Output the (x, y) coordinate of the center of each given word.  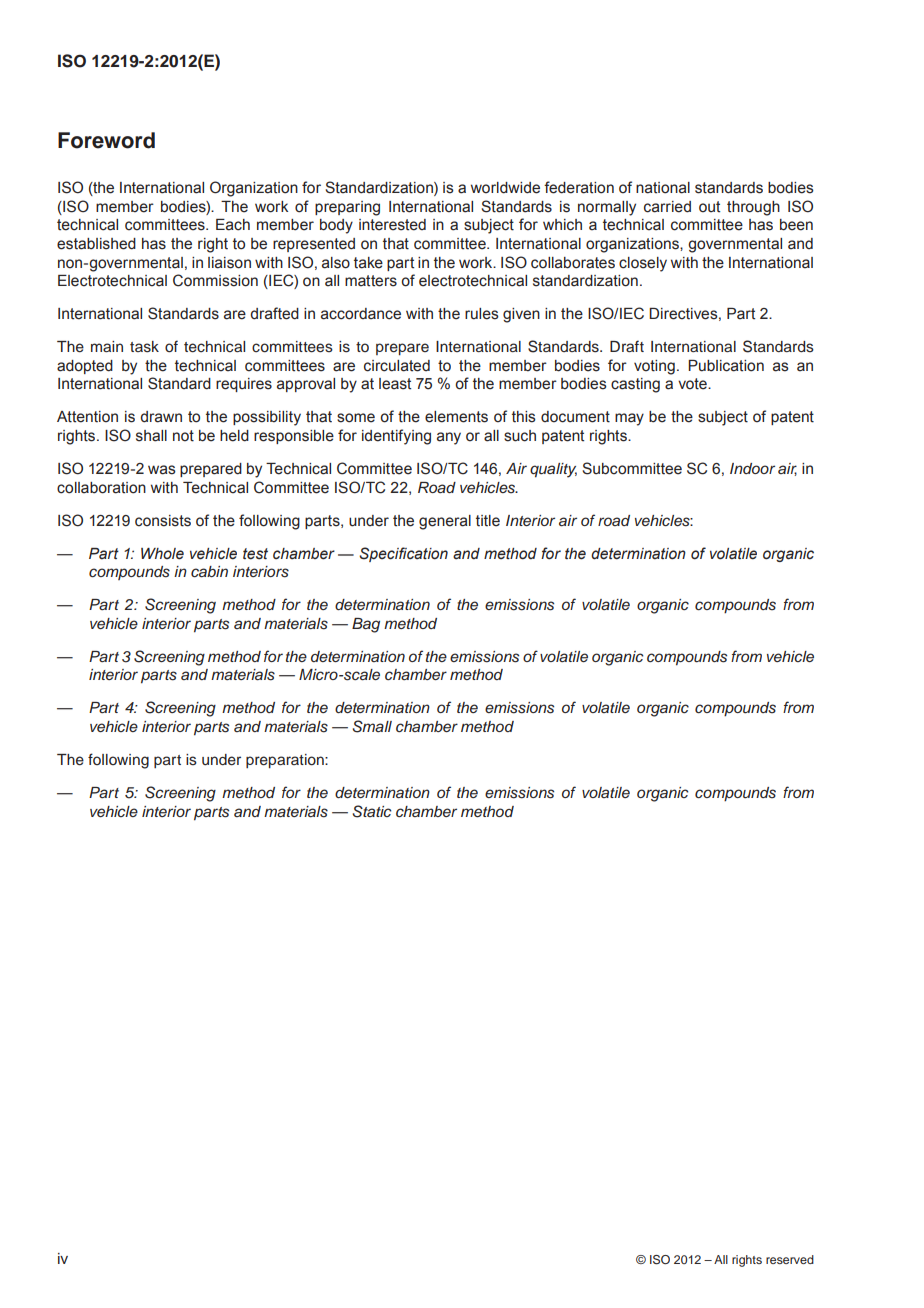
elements (456, 417)
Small (372, 726)
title (488, 521)
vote (693, 384)
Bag (366, 625)
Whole (162, 554)
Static (371, 811)
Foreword (106, 140)
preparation (286, 761)
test (255, 554)
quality (553, 470)
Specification (403, 554)
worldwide (505, 188)
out (709, 207)
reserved (790, 1259)
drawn (161, 417)
